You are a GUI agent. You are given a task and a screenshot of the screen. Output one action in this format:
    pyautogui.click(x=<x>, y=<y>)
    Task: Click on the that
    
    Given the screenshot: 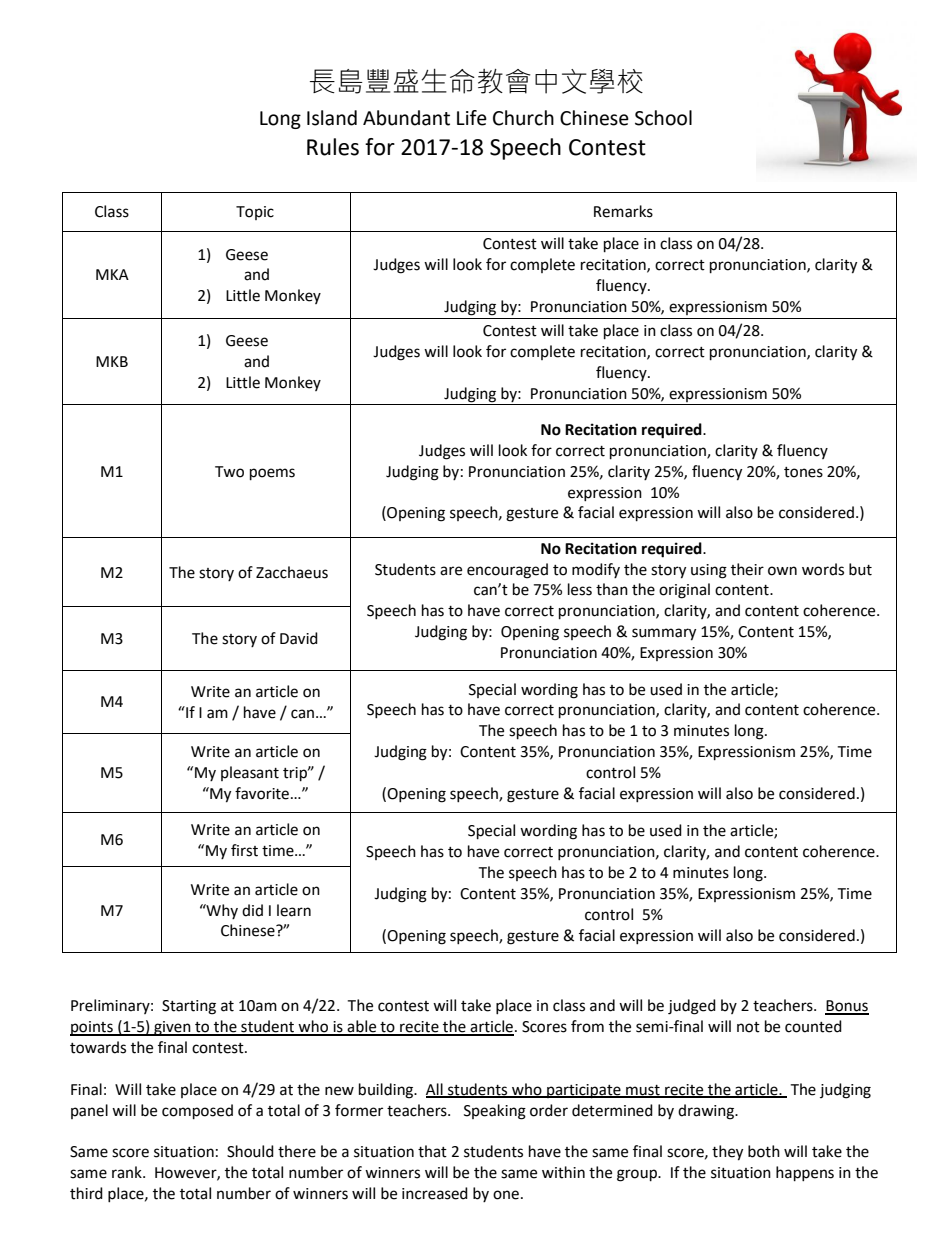 What is the action you would take?
    pyautogui.click(x=432, y=1151)
